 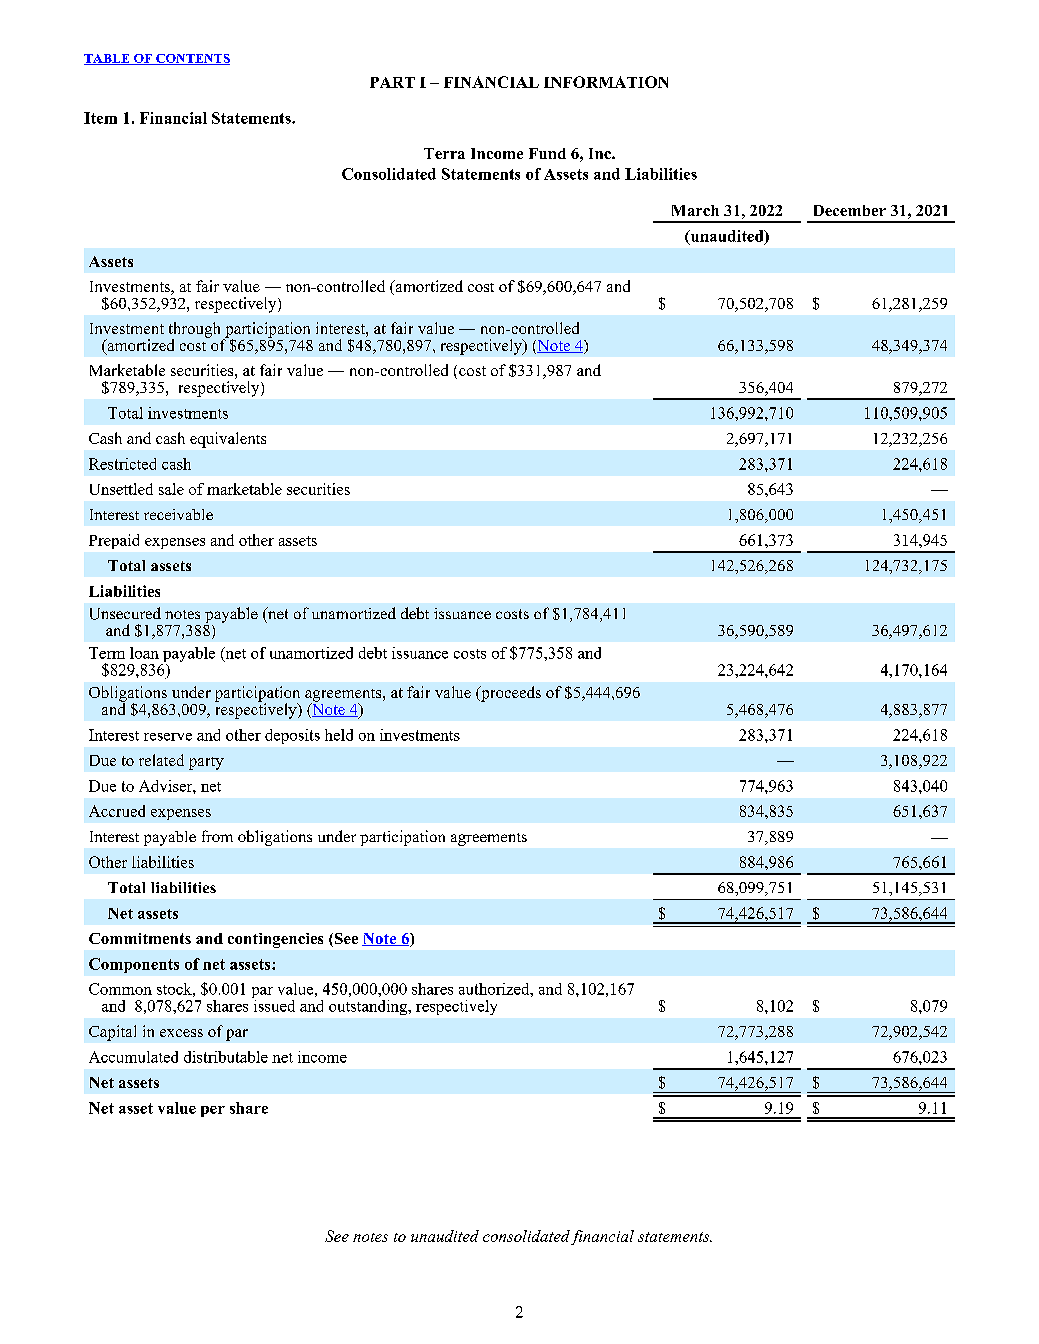 What do you see at coordinates (213, 1111) in the screenshot?
I see `per` at bounding box center [213, 1111].
